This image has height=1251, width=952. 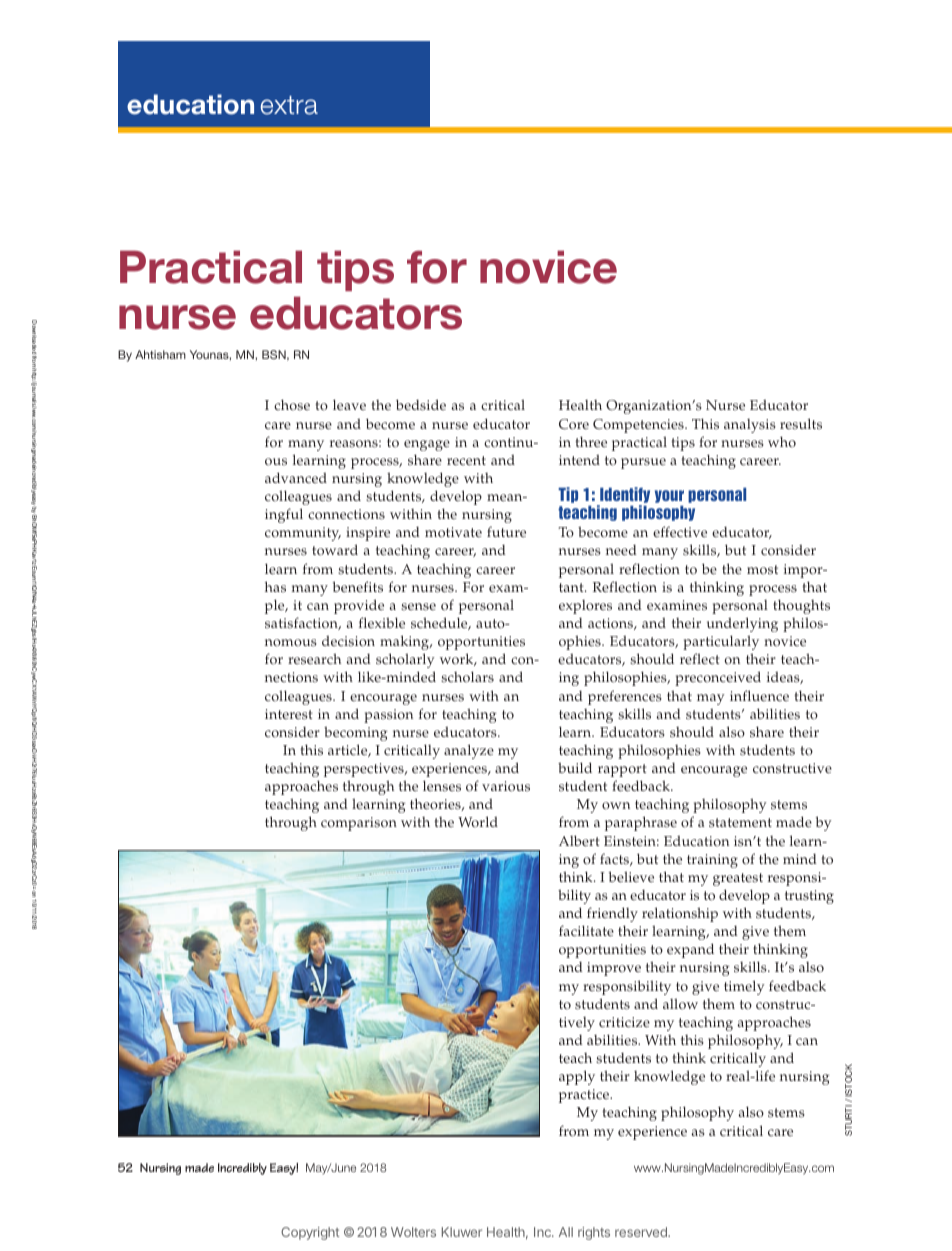 I want to click on analysis, so click(x=750, y=426).
